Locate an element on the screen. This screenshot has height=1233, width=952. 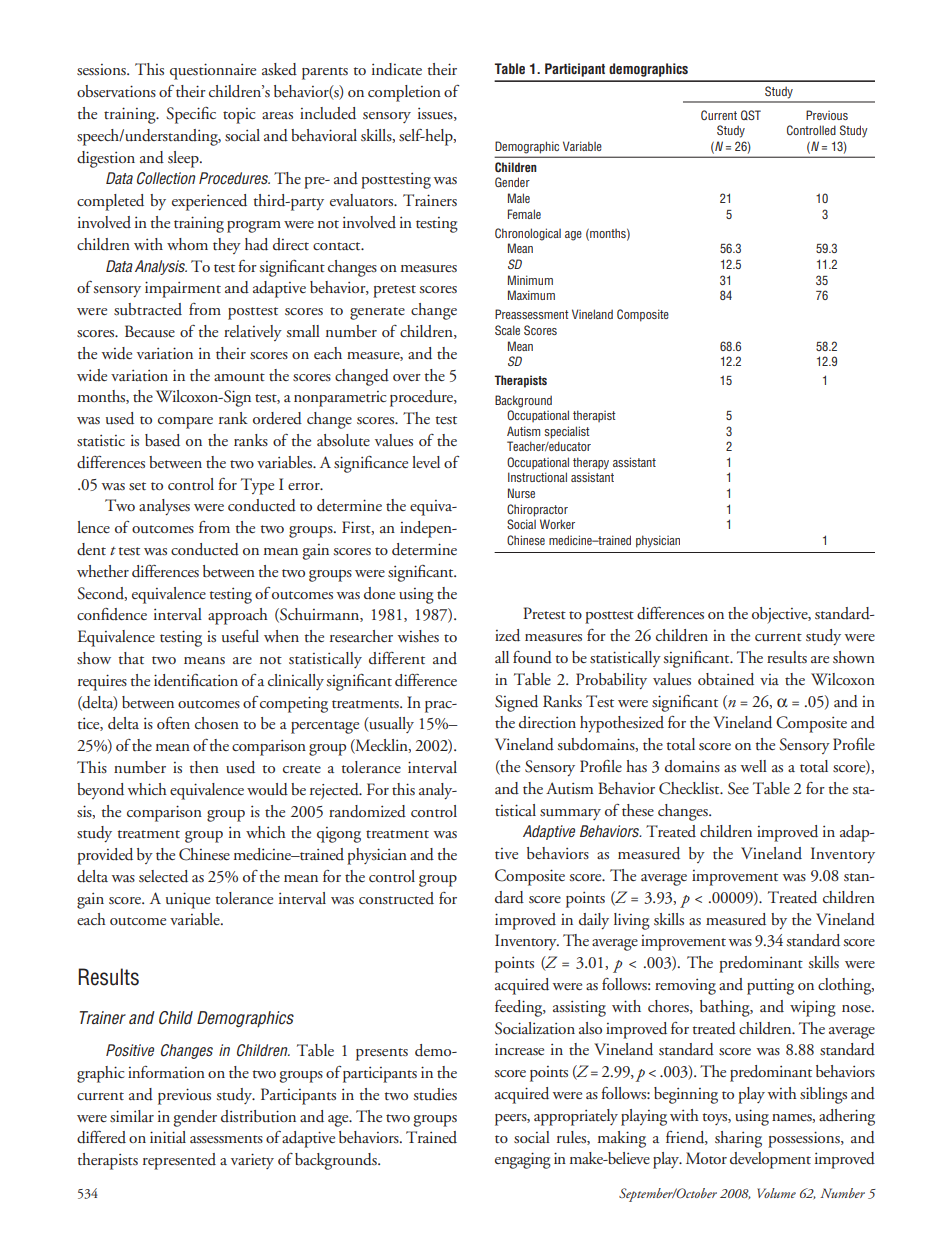
useful is located at coordinates (240, 636).
